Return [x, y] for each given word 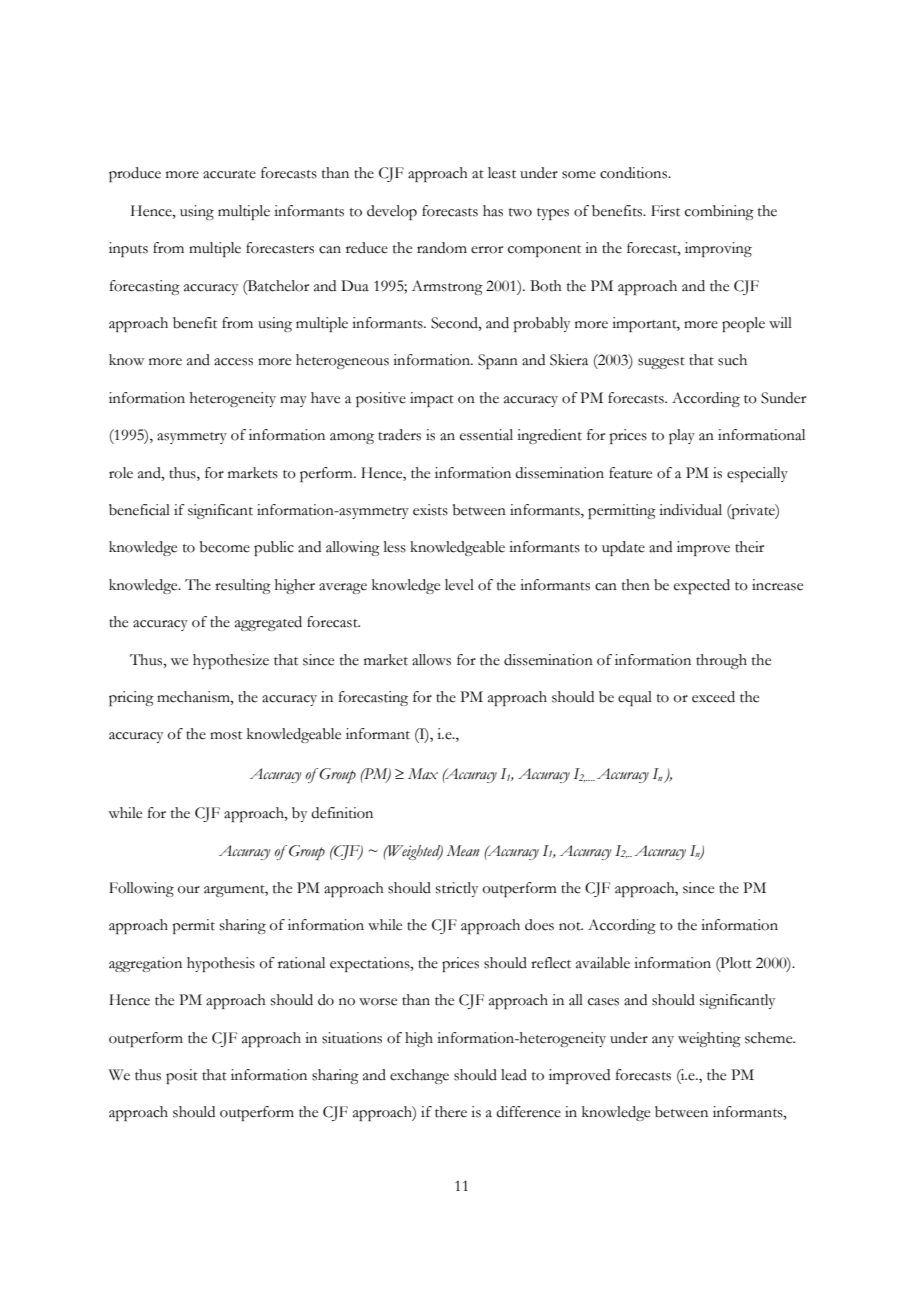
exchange [419, 1076]
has [493, 211]
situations [352, 1038]
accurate [229, 174]
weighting [709, 1039]
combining [719, 212]
